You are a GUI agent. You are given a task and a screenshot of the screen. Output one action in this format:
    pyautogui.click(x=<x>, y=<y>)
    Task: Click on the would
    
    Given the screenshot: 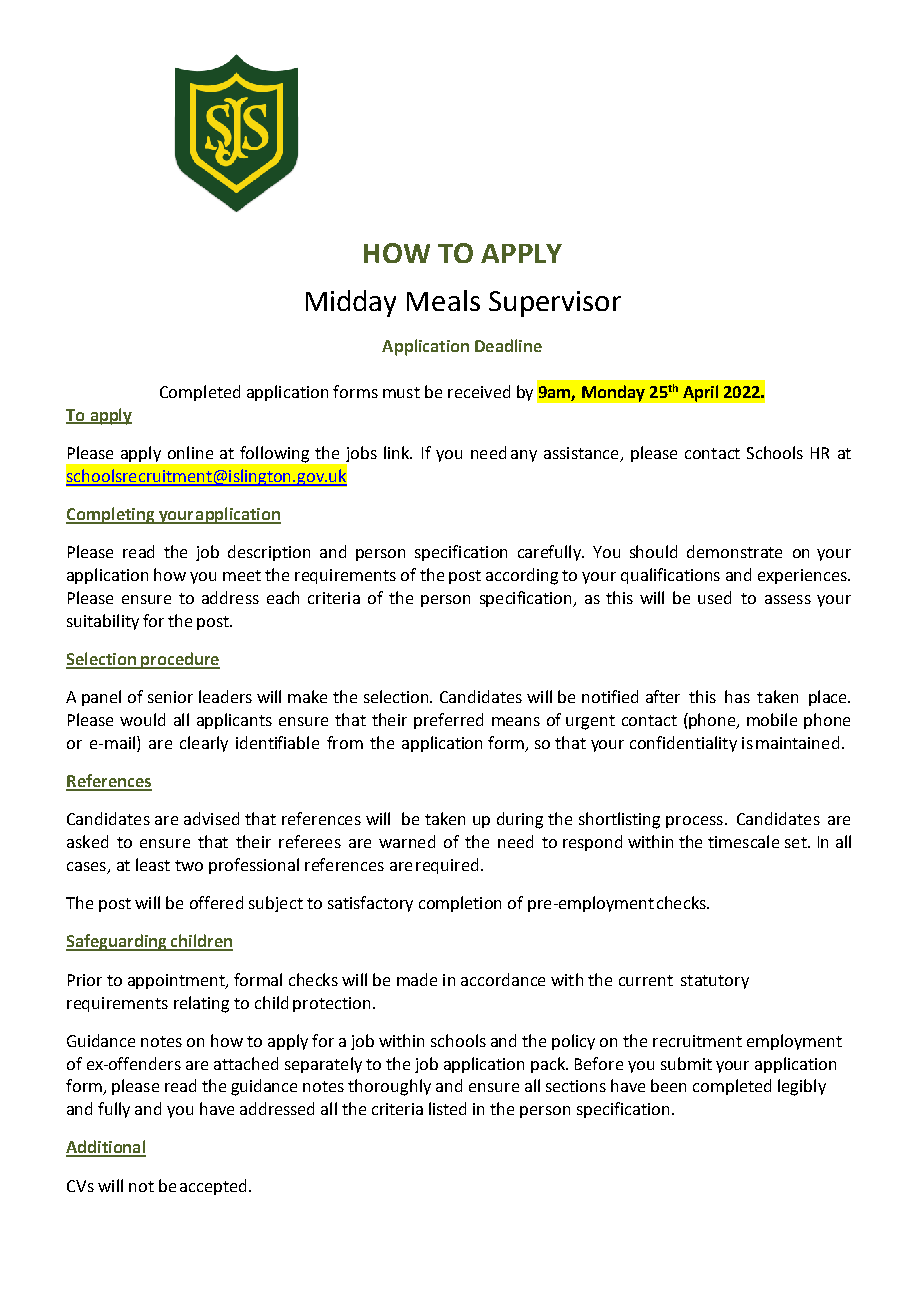 What is the action you would take?
    pyautogui.click(x=142, y=719)
